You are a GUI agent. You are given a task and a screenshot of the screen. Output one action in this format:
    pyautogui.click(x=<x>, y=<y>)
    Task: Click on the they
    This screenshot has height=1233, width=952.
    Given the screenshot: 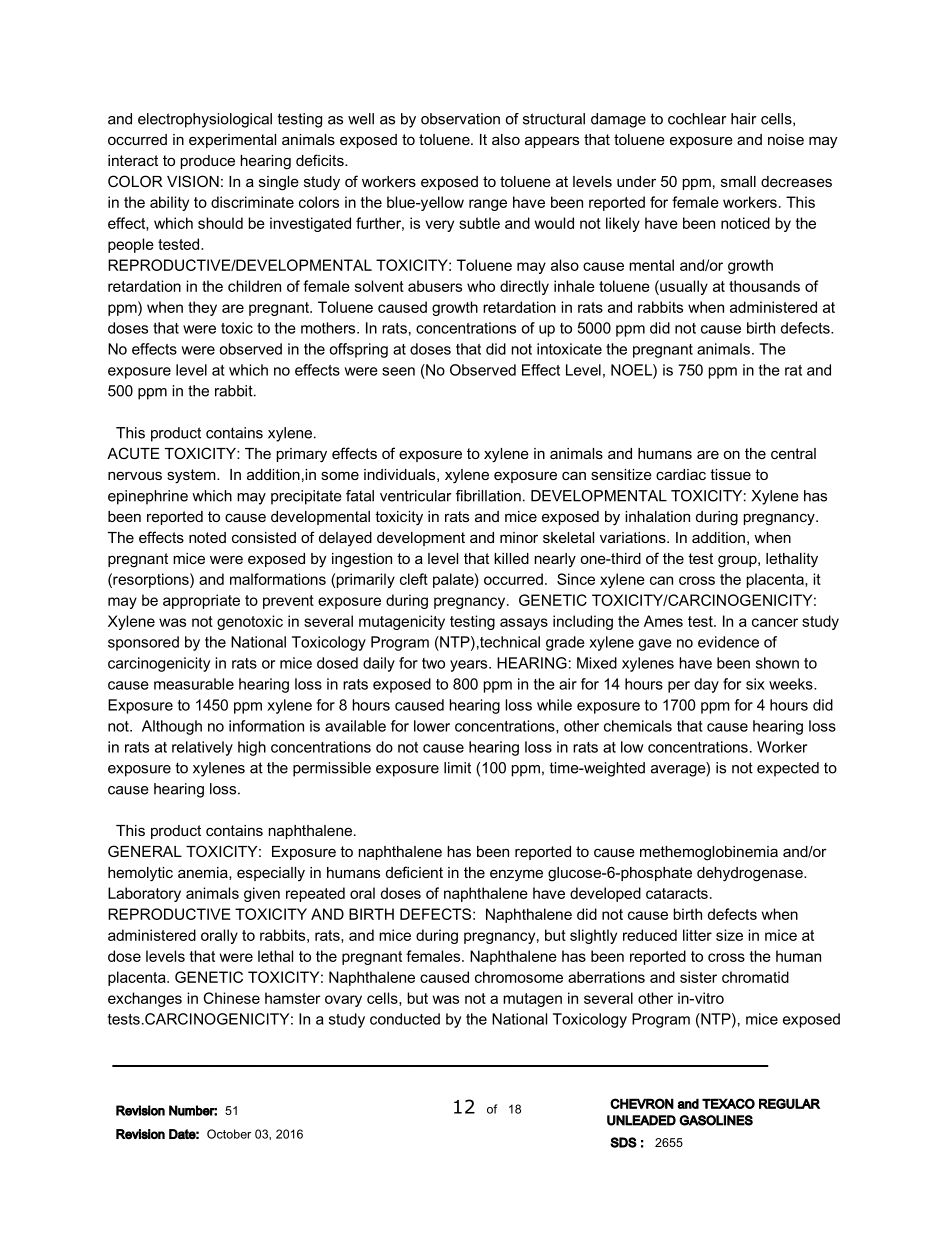 What is the action you would take?
    pyautogui.click(x=202, y=308)
